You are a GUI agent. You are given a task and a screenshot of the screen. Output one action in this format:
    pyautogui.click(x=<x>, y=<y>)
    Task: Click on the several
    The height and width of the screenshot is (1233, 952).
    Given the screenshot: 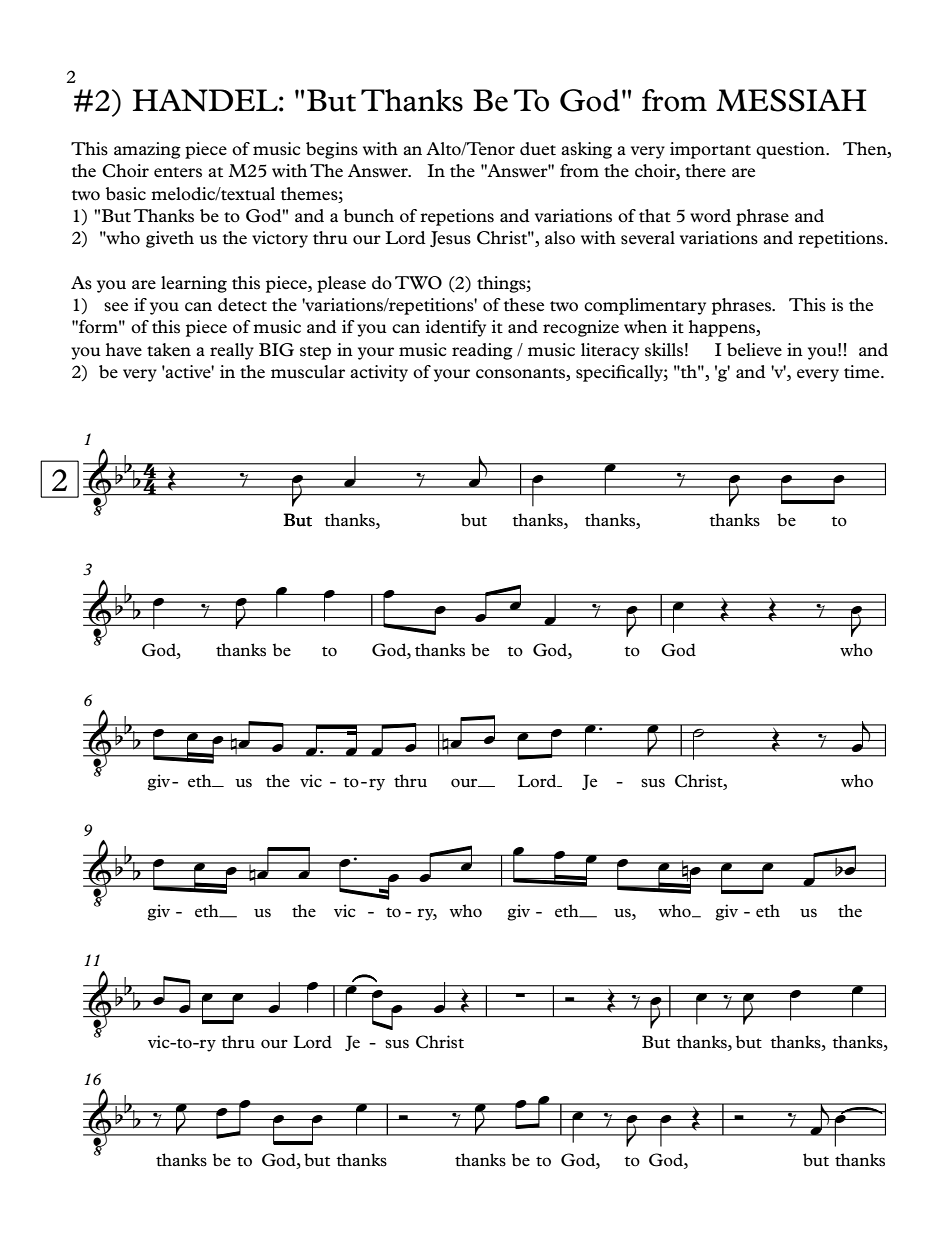 What is the action you would take?
    pyautogui.click(x=648, y=238)
